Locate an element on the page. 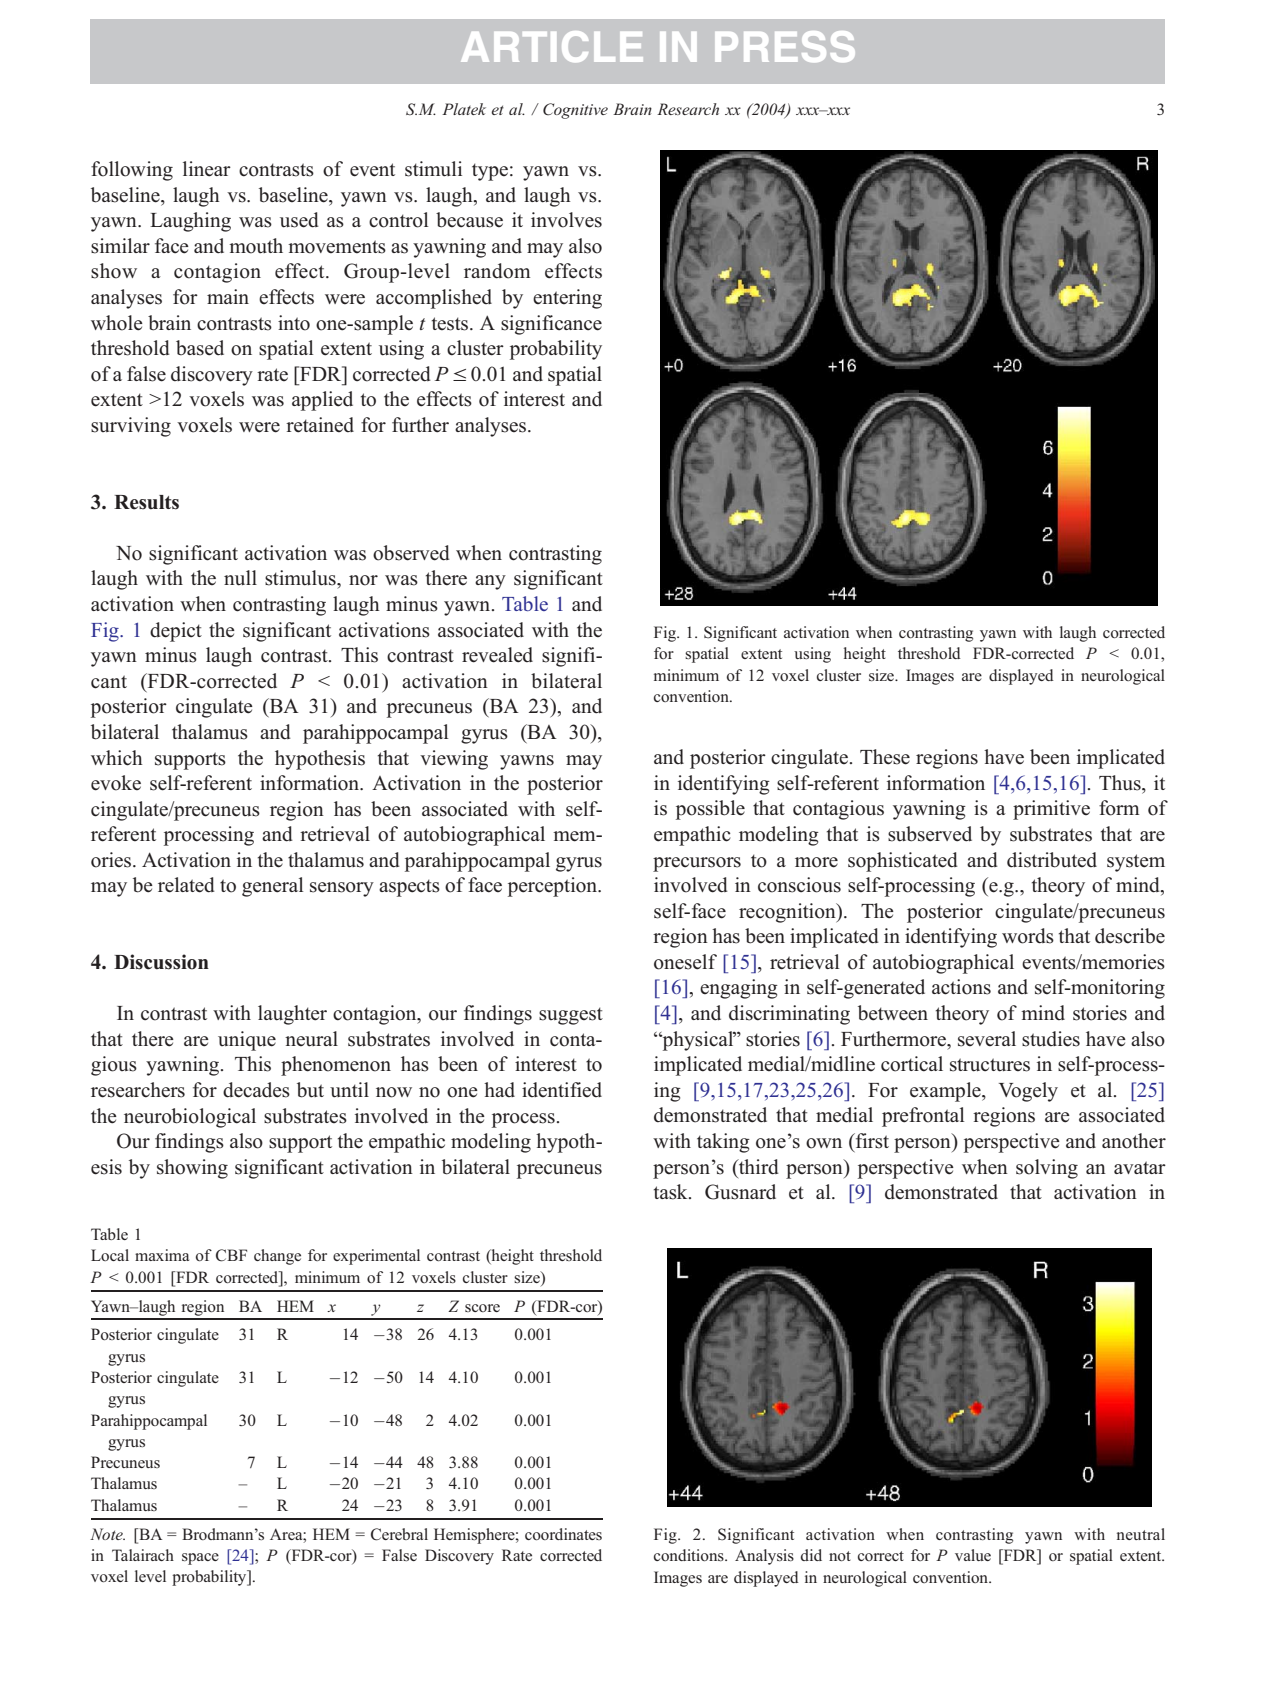 The height and width of the document is (1699, 1273). coordinates is located at coordinates (563, 1534).
